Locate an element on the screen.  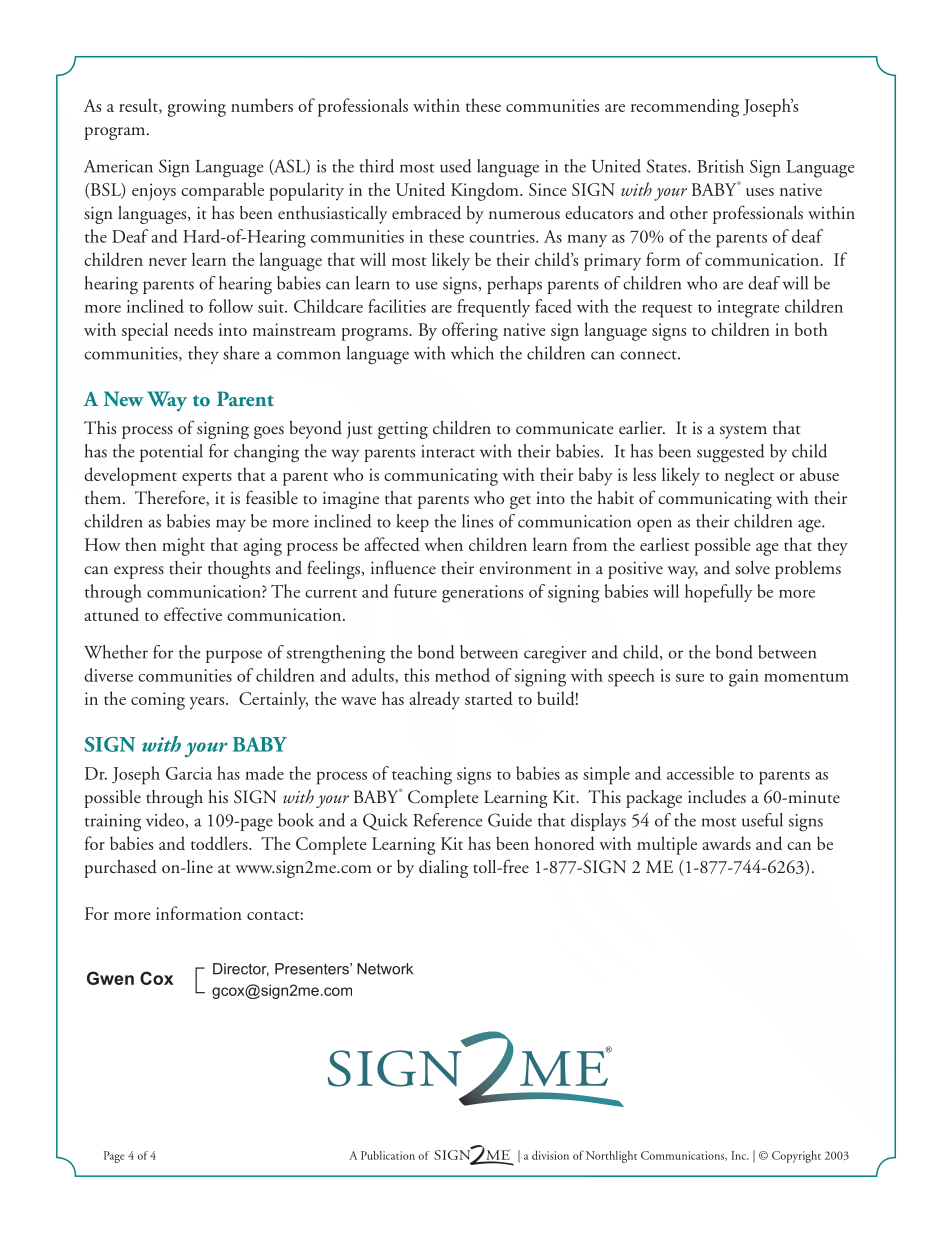
potential is located at coordinates (171, 453).
